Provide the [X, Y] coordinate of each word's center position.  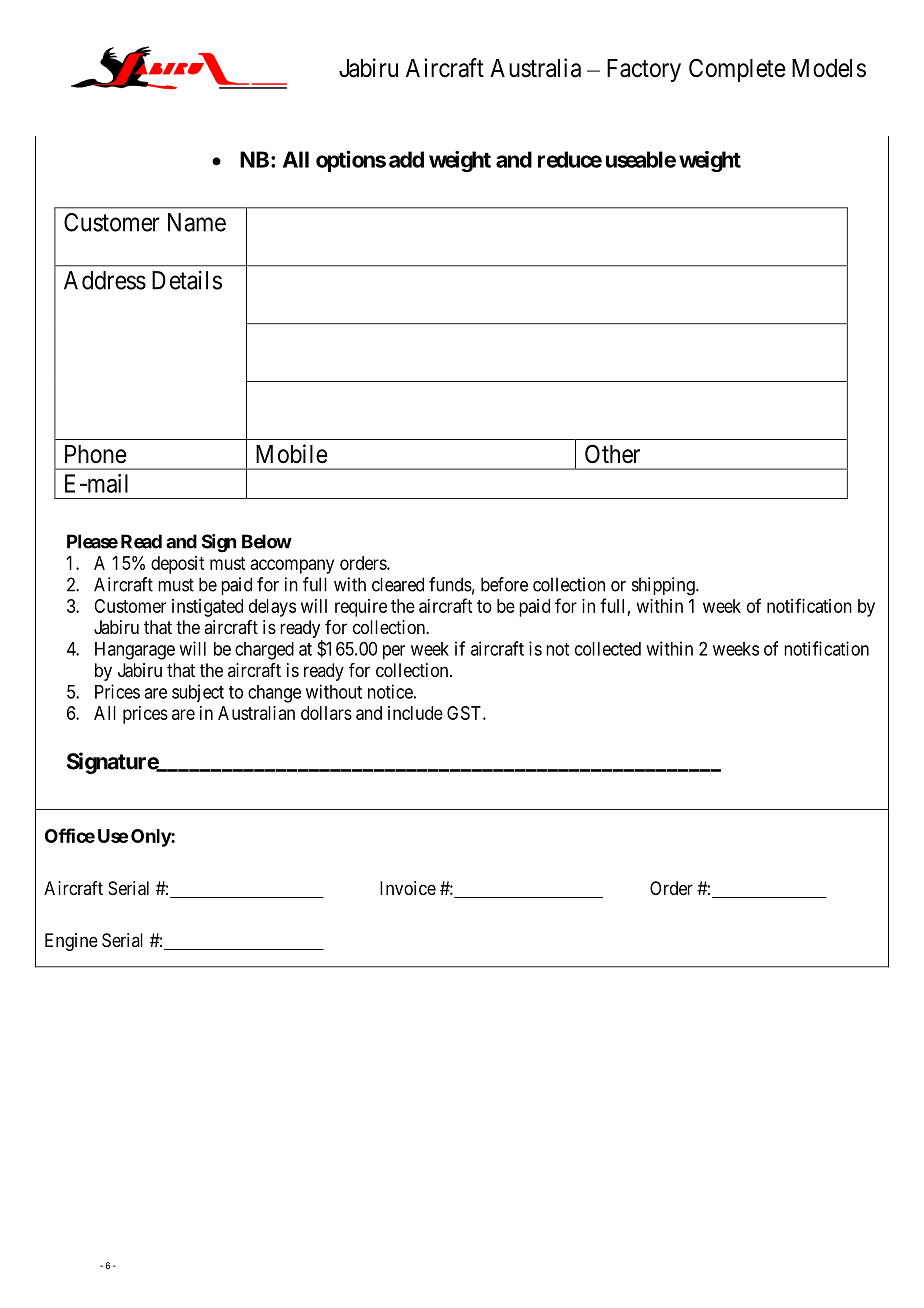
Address [105, 280]
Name [197, 222]
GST [465, 713]
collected [608, 649]
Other [612, 454]
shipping [664, 586]
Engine [71, 942]
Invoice [408, 888]
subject [198, 693]
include [415, 713]
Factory [644, 70]
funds [450, 584]
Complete [737, 70]
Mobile [292, 454]
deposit [177, 565]
